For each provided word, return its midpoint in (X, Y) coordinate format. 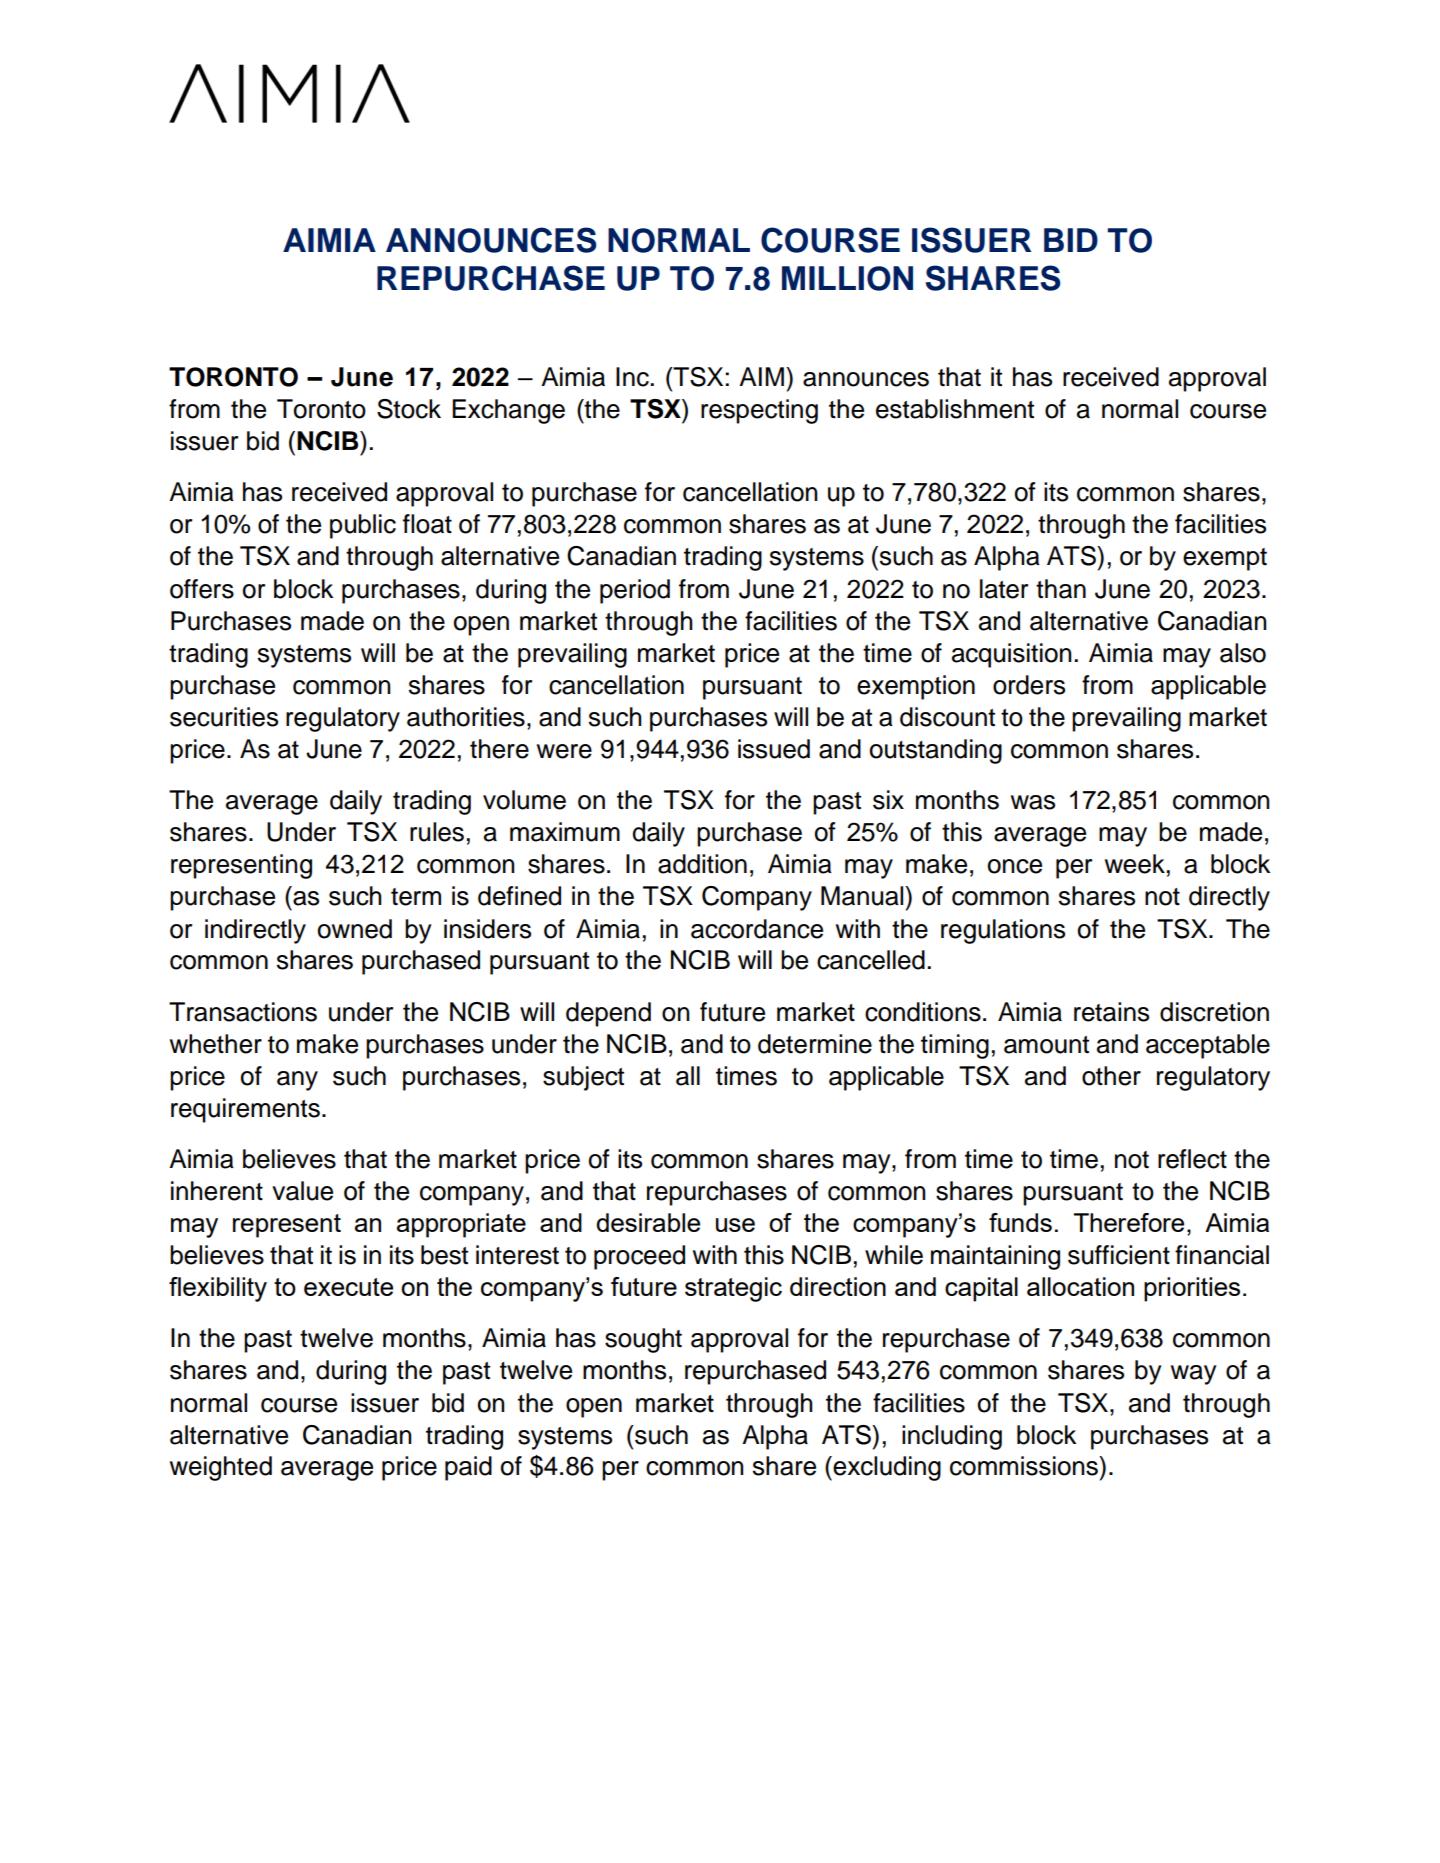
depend (608, 1014)
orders (1029, 685)
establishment (955, 409)
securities (224, 717)
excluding (887, 1468)
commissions (1025, 1466)
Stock (409, 409)
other (1111, 1076)
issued (774, 749)
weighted (221, 1468)
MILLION (847, 278)
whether (216, 1044)
